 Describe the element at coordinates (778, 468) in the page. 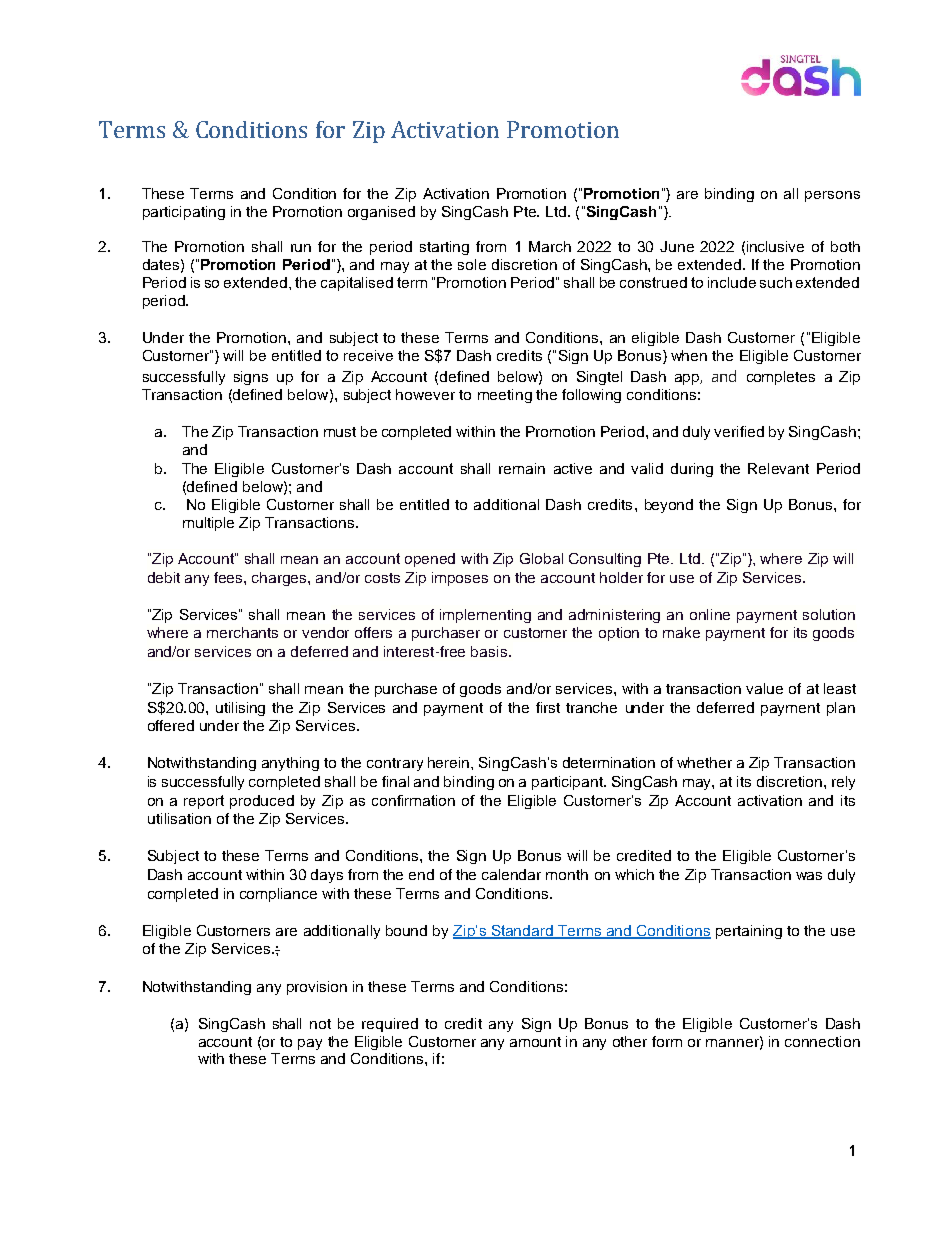

I see `Relevant` at that location.
